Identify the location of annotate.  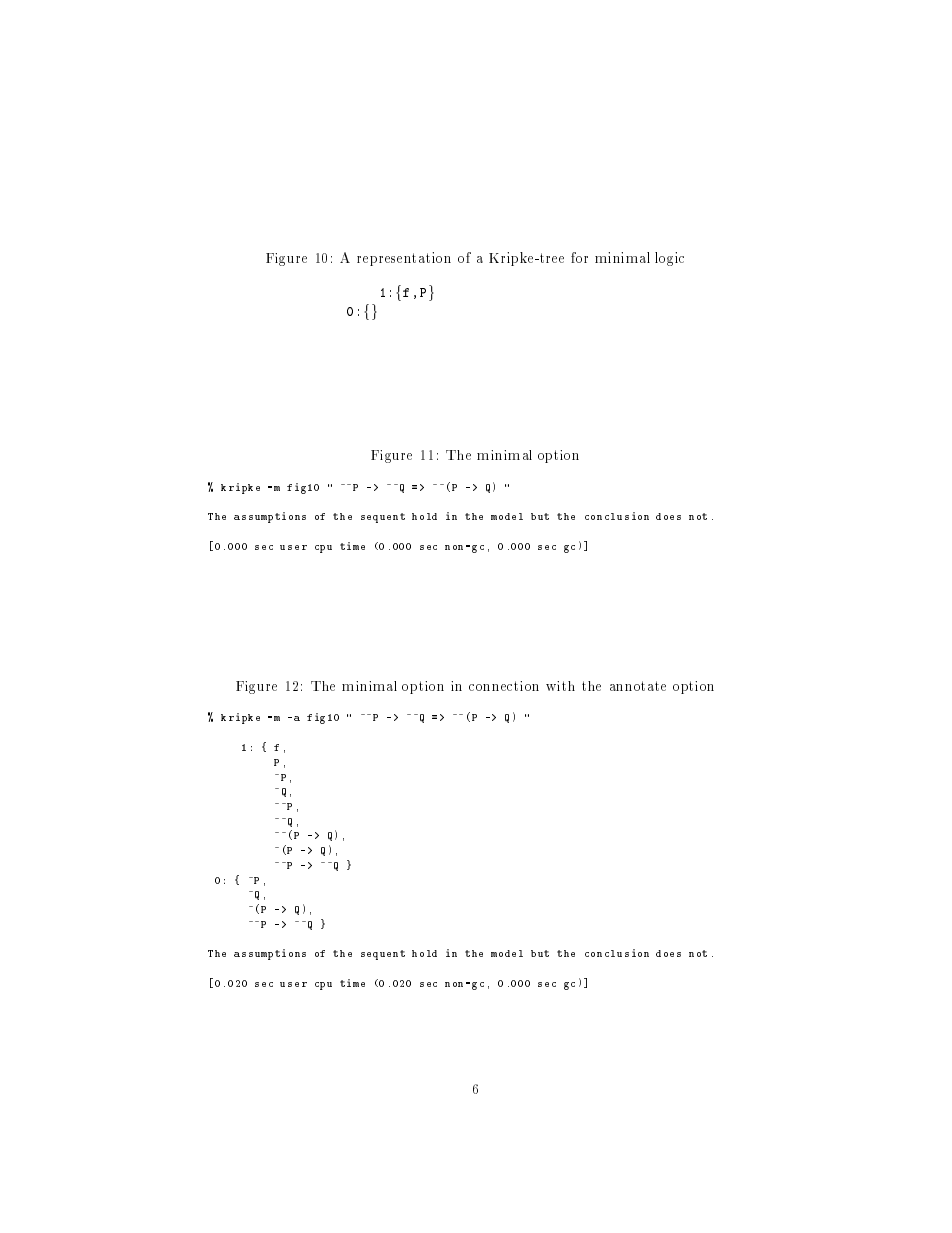
(638, 686).
